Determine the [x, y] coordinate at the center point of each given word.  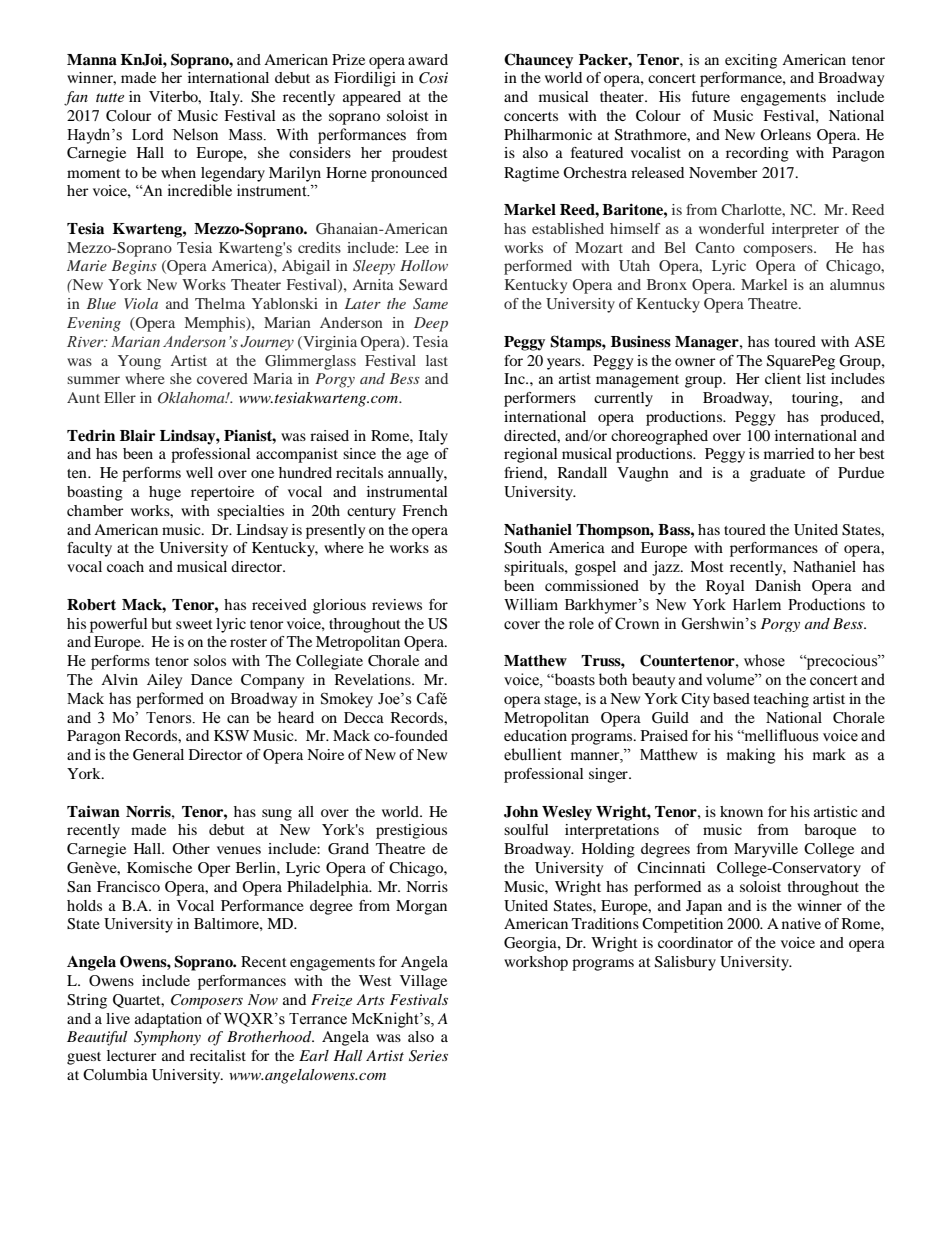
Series [428, 1056]
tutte [110, 97]
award [428, 59]
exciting [751, 61]
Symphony [167, 1038]
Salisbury [685, 963]
